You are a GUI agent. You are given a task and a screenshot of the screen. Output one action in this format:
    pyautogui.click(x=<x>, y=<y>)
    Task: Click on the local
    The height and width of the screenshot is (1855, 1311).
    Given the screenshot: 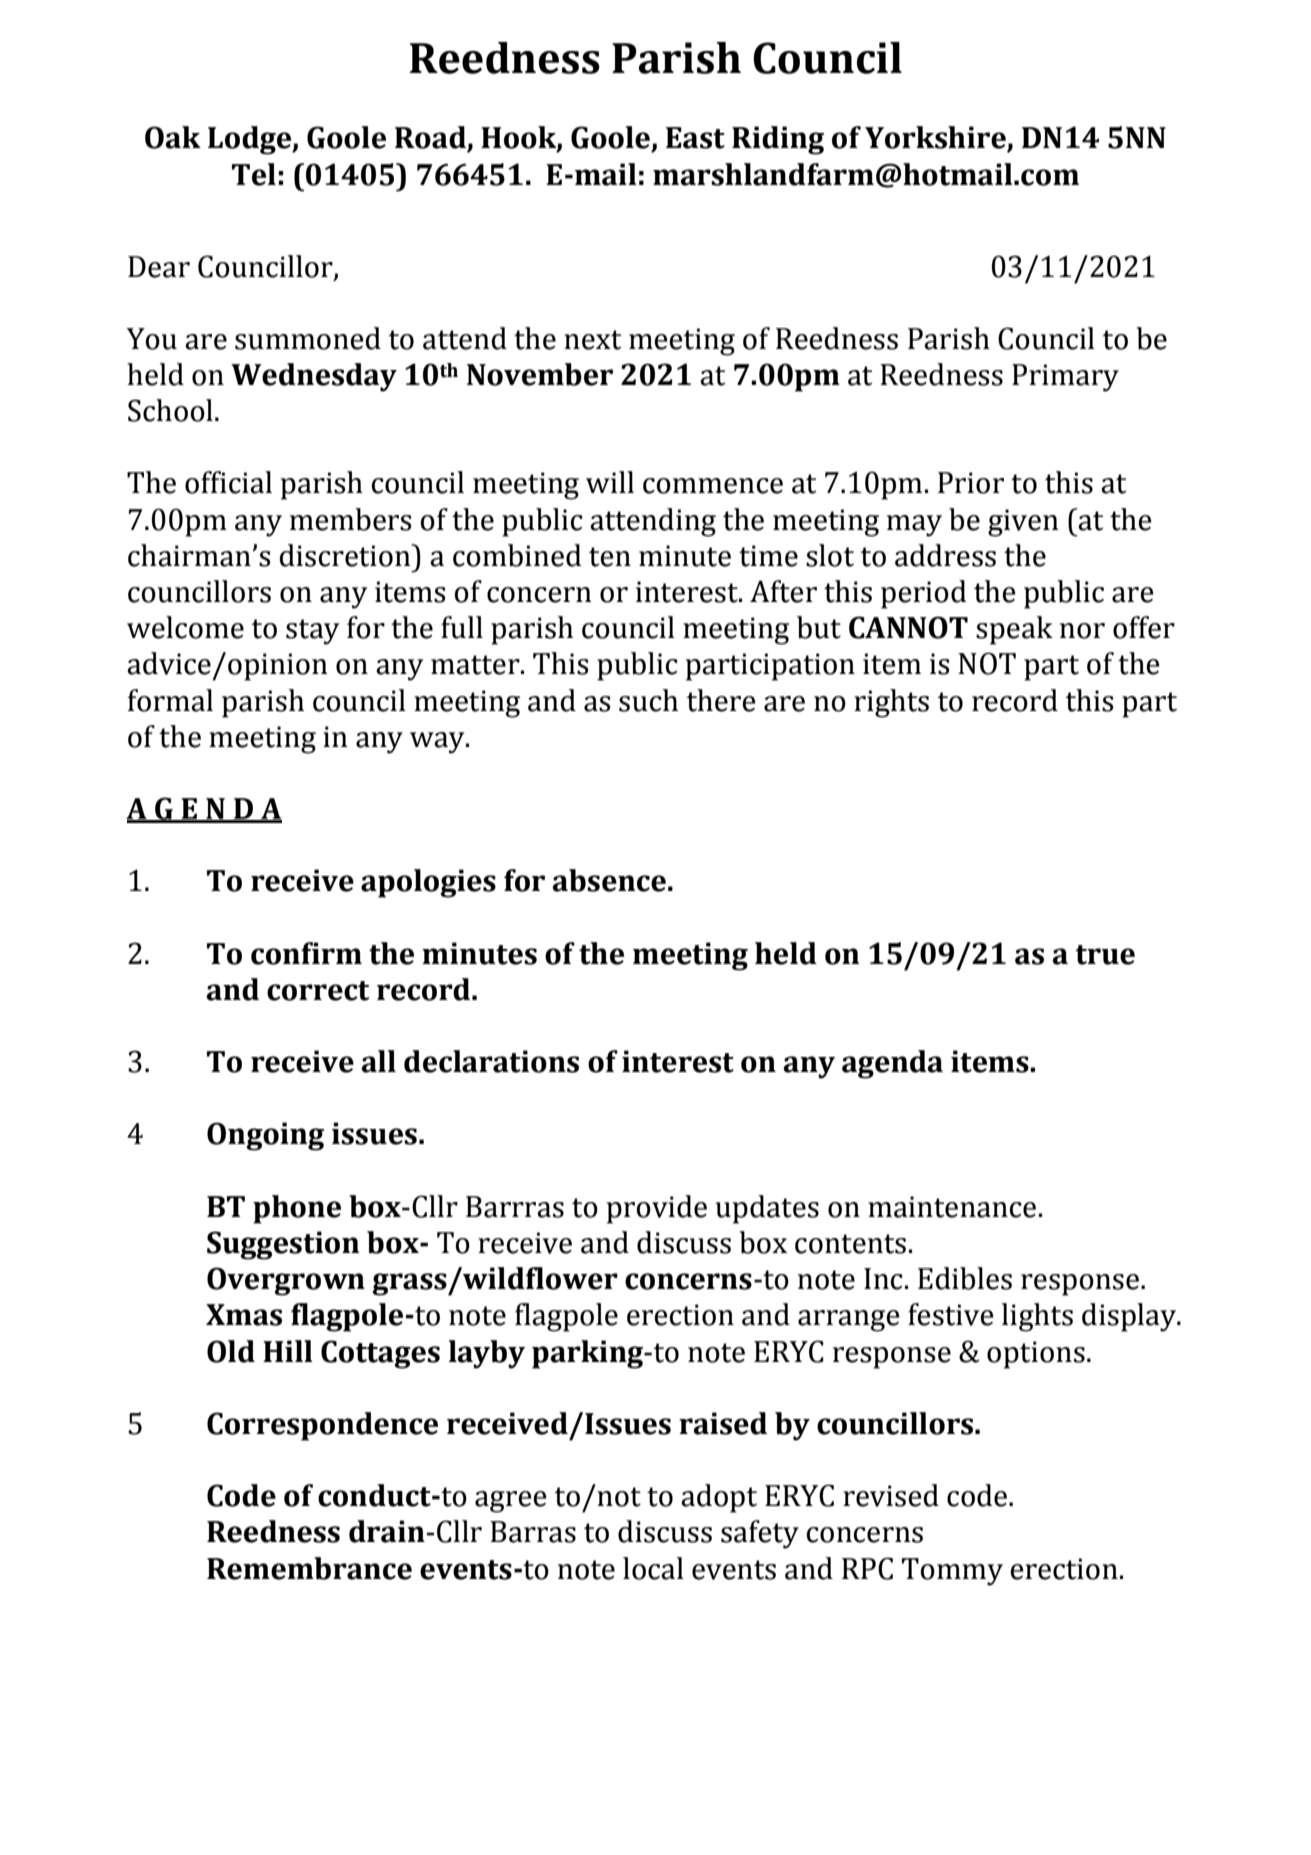 What is the action you would take?
    pyautogui.click(x=653, y=1568)
